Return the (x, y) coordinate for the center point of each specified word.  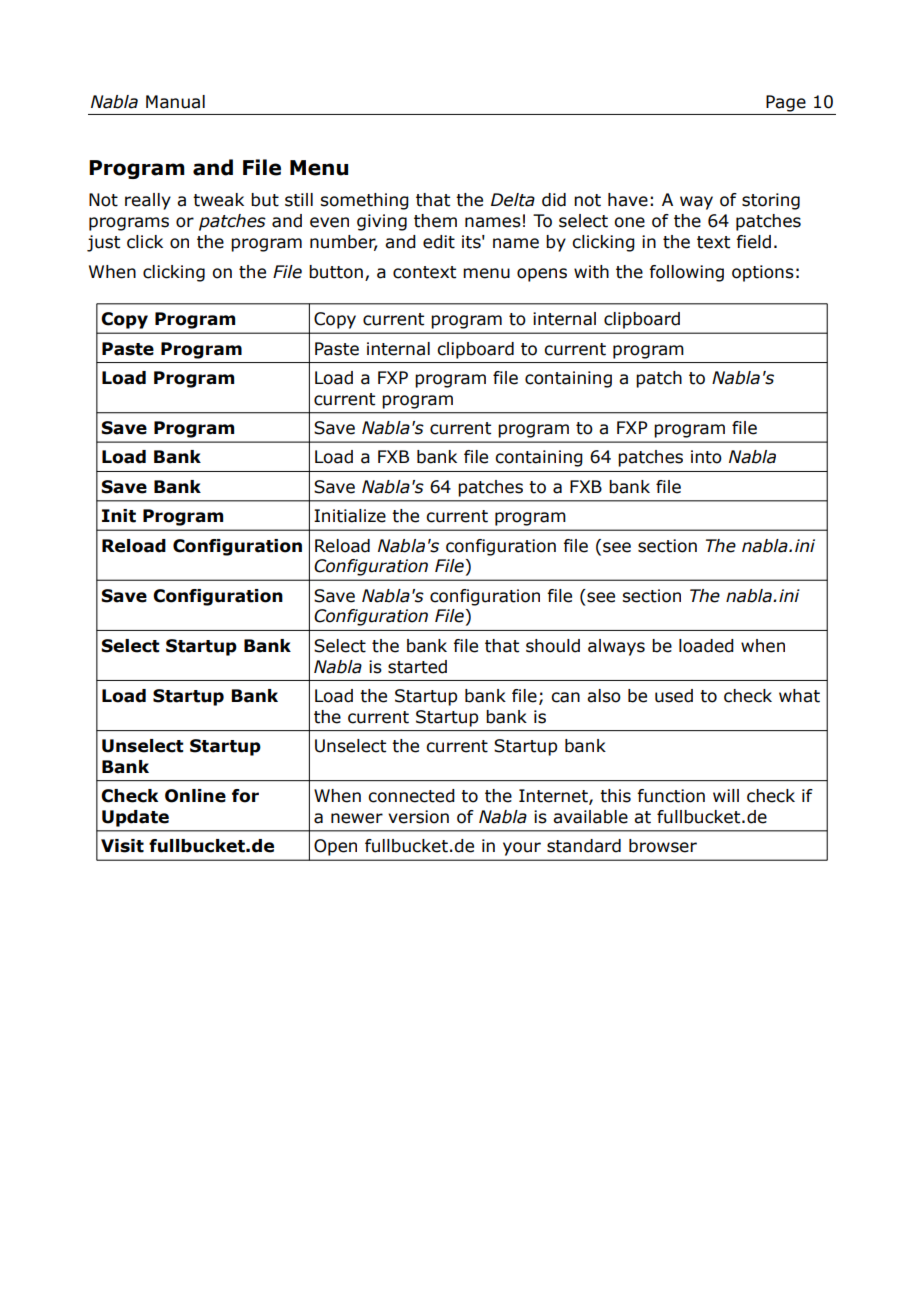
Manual (175, 102)
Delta (513, 200)
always (616, 647)
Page (786, 103)
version (418, 817)
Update (135, 818)
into (706, 457)
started (417, 667)
